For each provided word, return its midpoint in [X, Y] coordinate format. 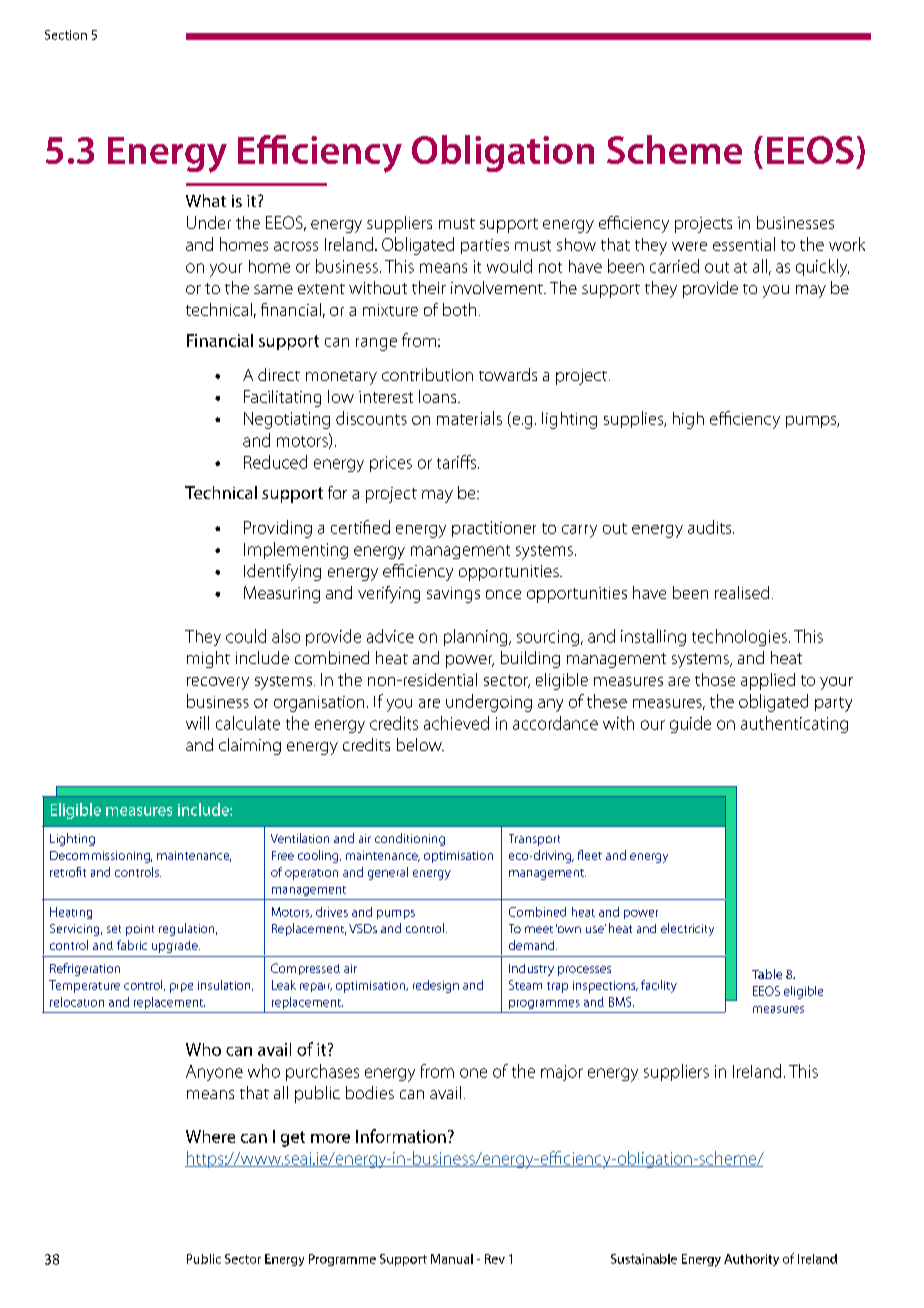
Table [767, 974]
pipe [181, 988]
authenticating [794, 724]
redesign [436, 986]
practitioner [494, 529]
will [197, 723]
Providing [278, 529]
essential [744, 244]
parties [485, 246]
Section [66, 35]
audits [711, 527]
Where [210, 1136]
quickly [822, 268]
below [420, 744]
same [273, 289]
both [459, 309]
